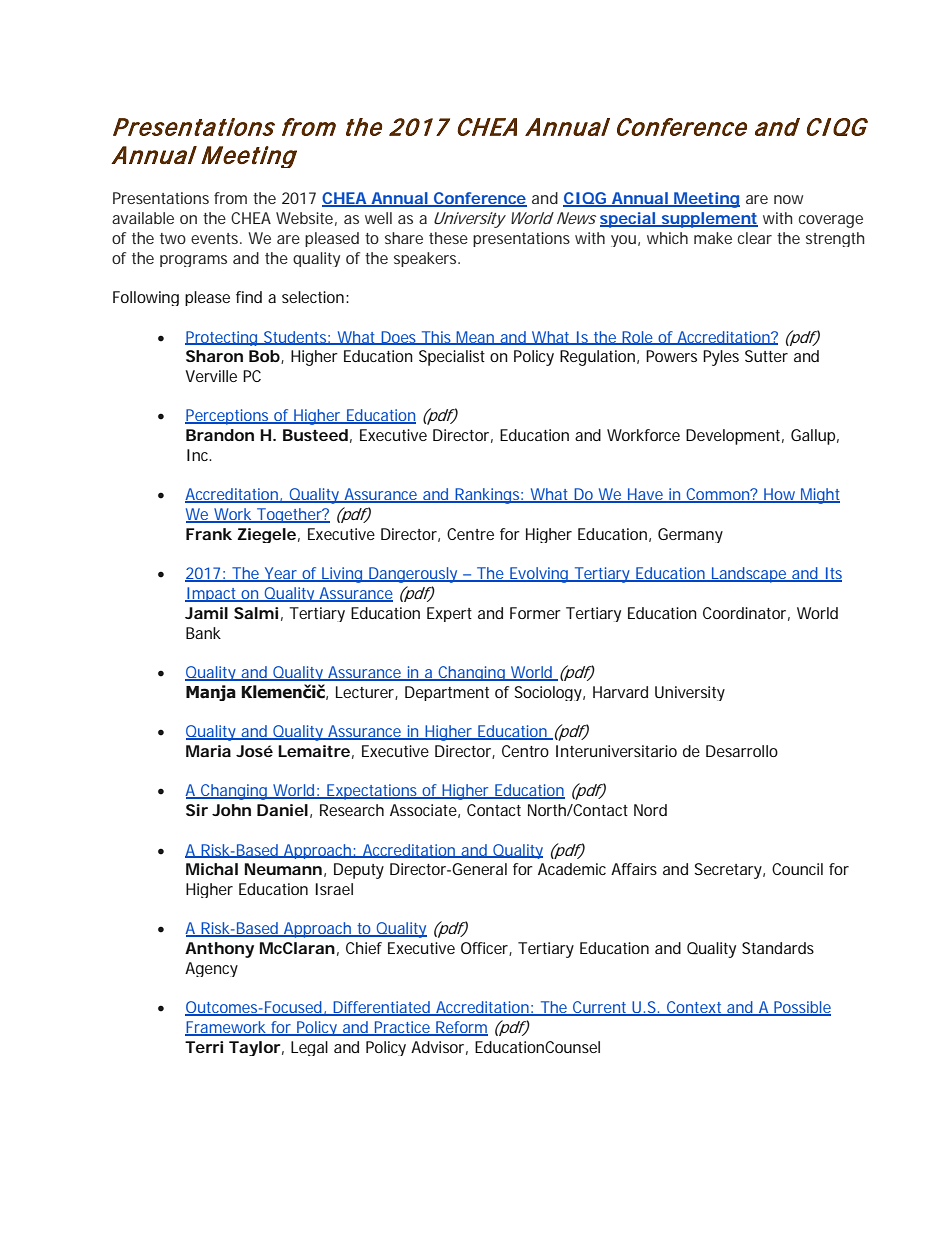 This page has width=952, height=1233. Describe the element at coordinates (525, 751) in the page. I see `Centro` at that location.
